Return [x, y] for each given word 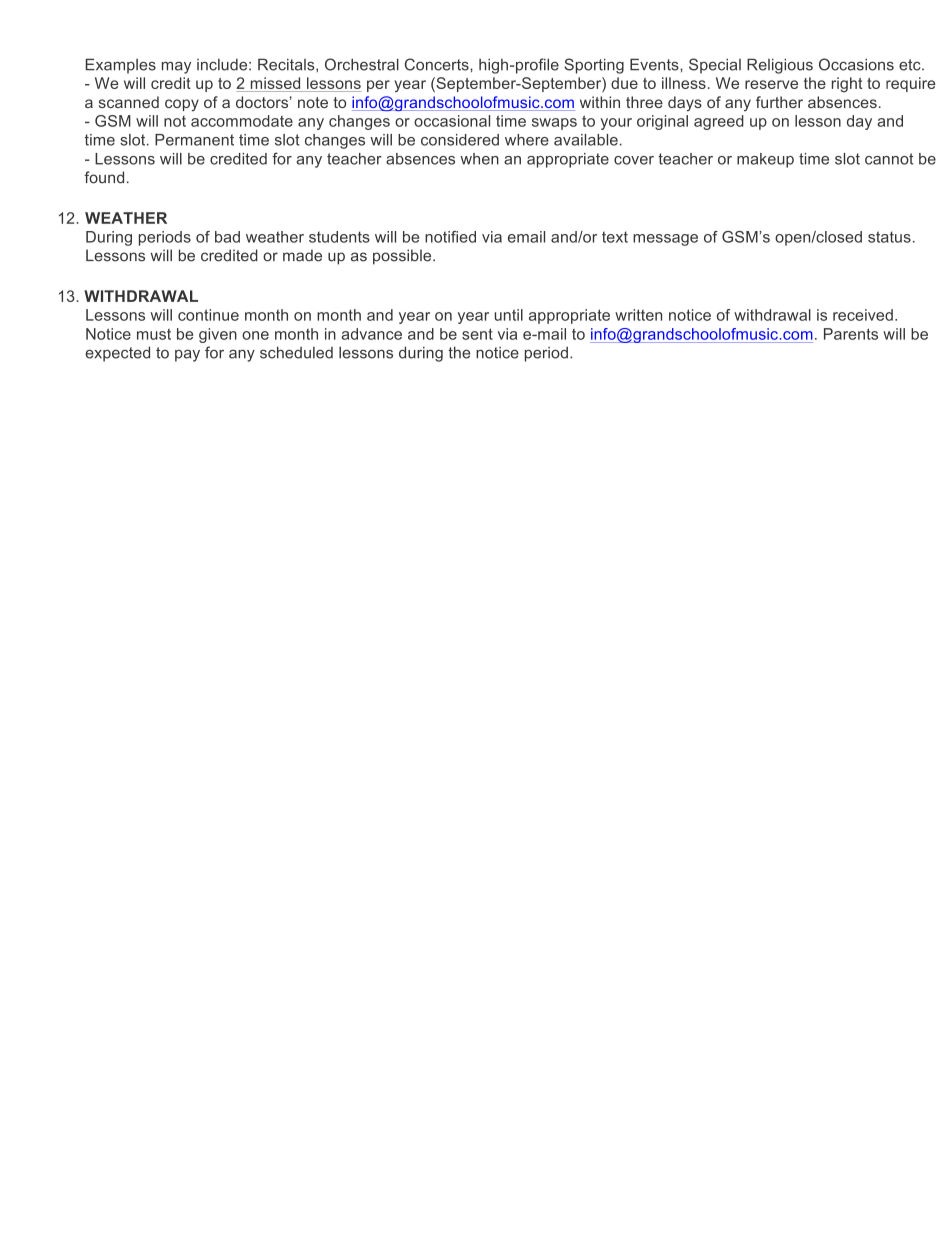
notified [450, 237]
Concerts [438, 64]
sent [477, 334]
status [889, 237]
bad [227, 237]
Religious [780, 66]
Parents [851, 334]
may [176, 67]
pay [187, 356]
